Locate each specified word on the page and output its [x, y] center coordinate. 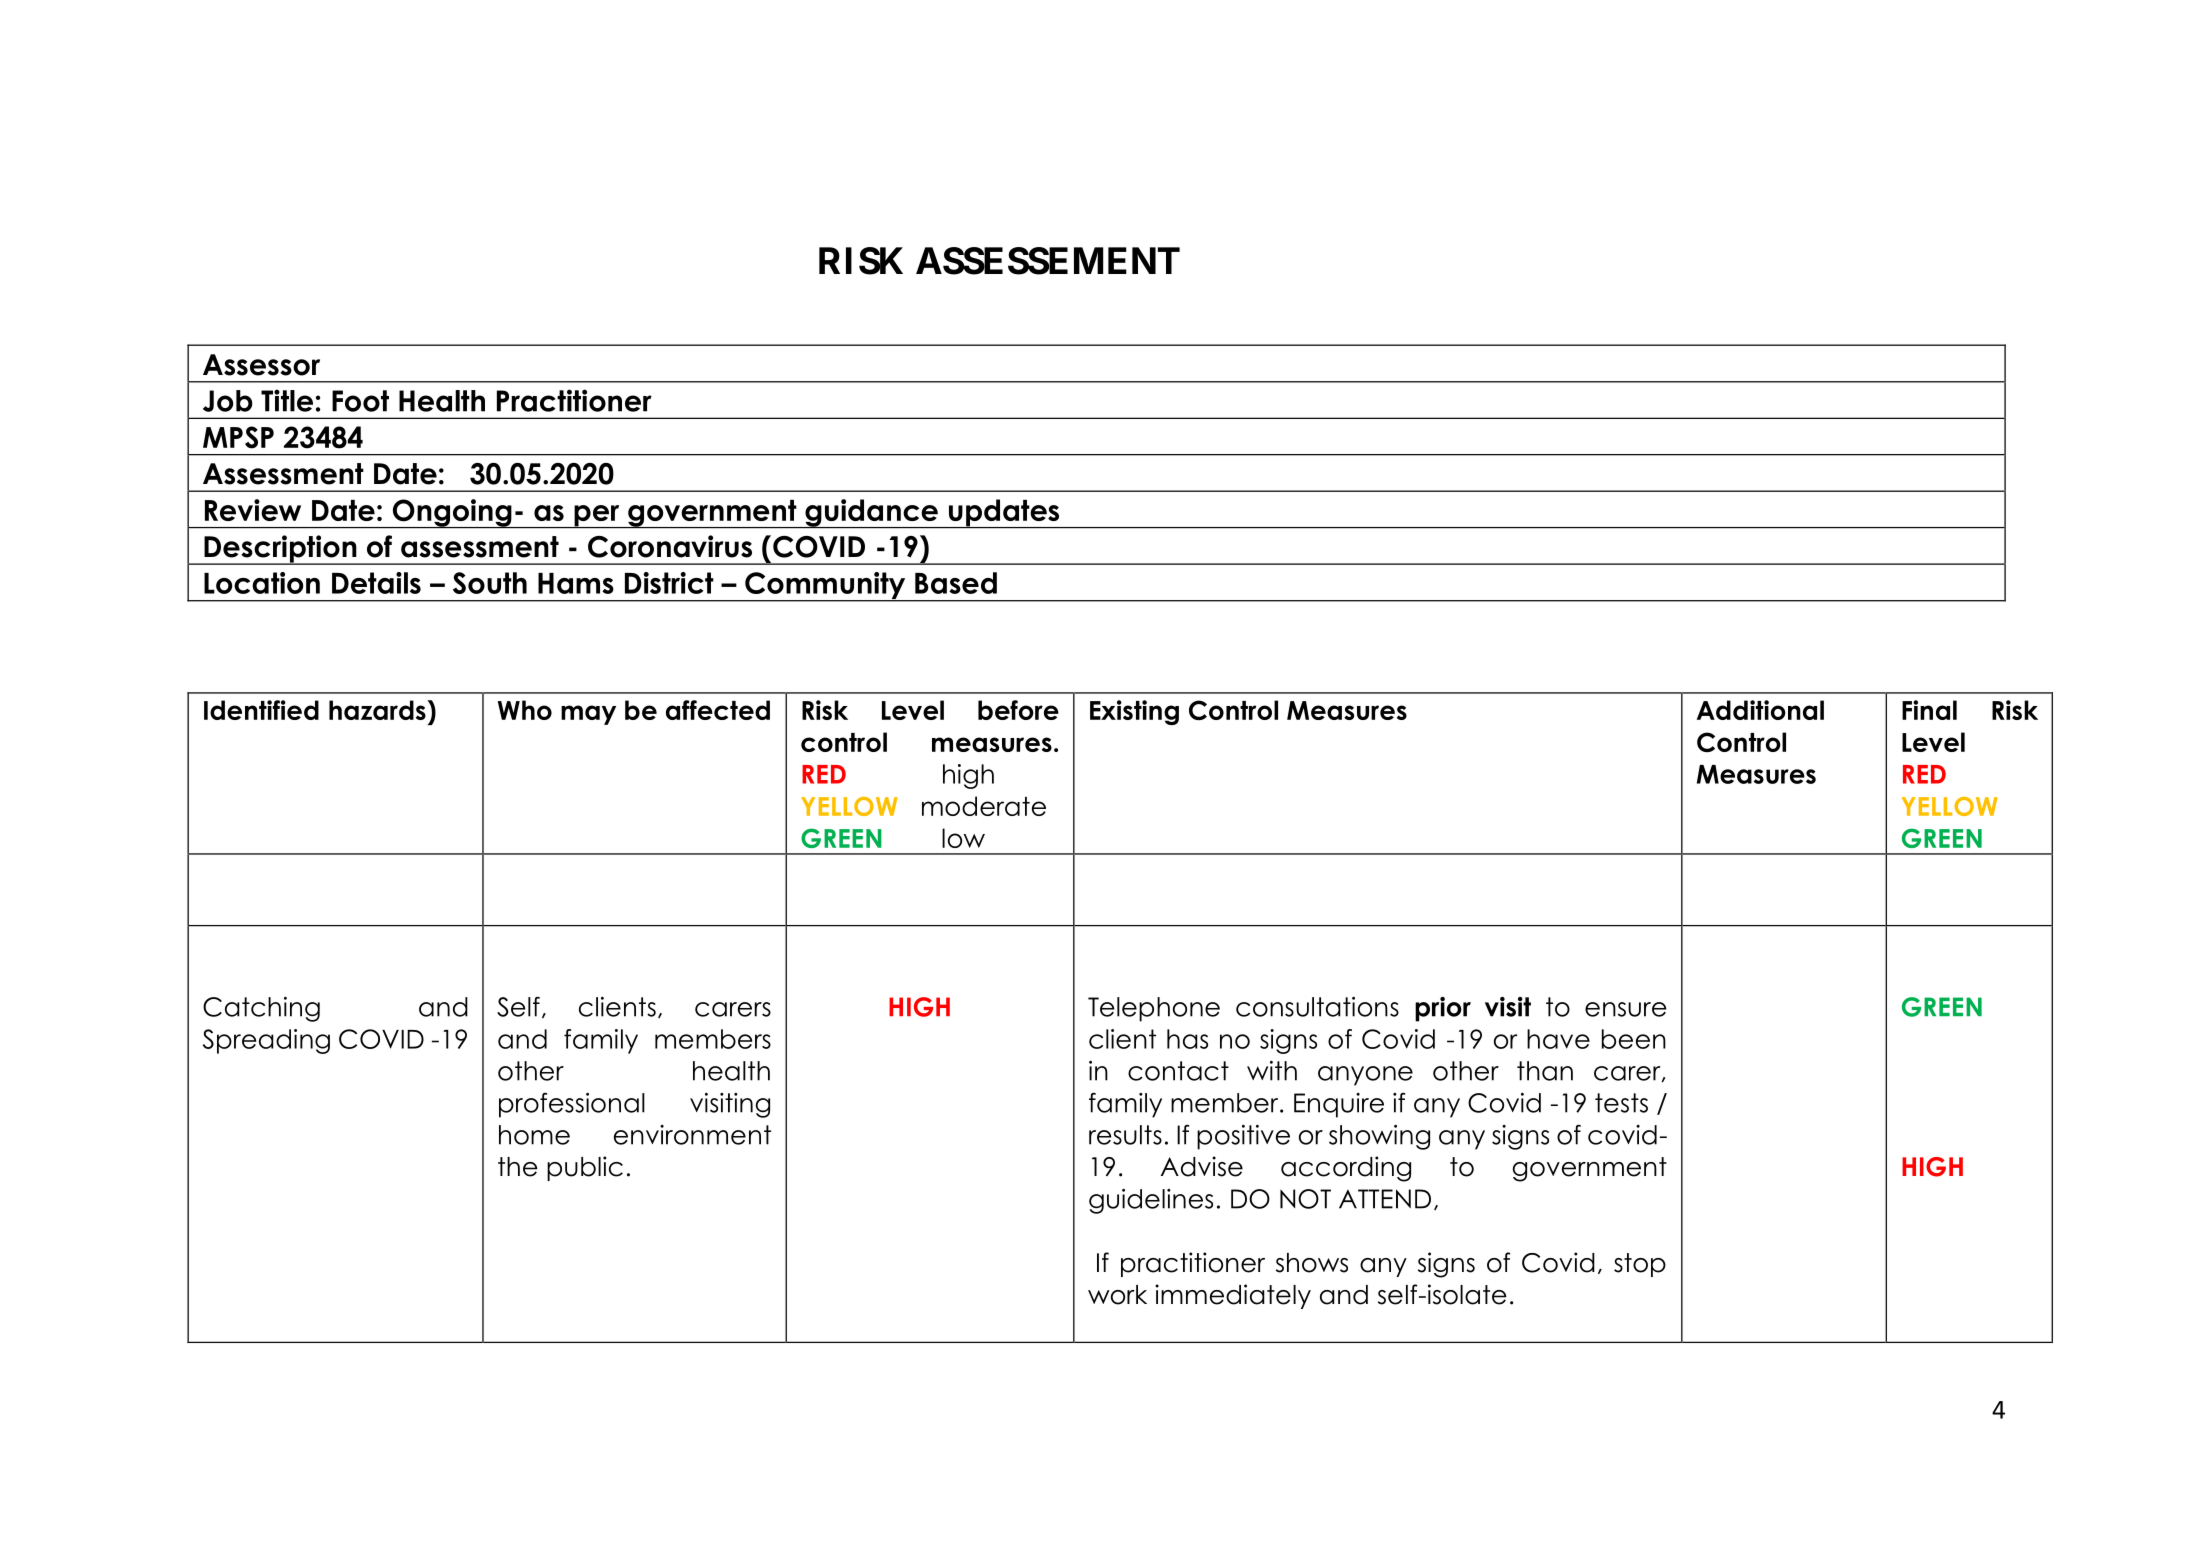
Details [376, 583]
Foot [360, 401]
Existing [1134, 712]
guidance [871, 513]
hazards [378, 710]
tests [1621, 1103]
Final [1929, 710]
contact [1178, 1071]
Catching [261, 1009]
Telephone [1154, 1009]
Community [825, 587]
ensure [1626, 1009]
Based [956, 583]
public [585, 1168]
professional [572, 1105]
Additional [1760, 710]
